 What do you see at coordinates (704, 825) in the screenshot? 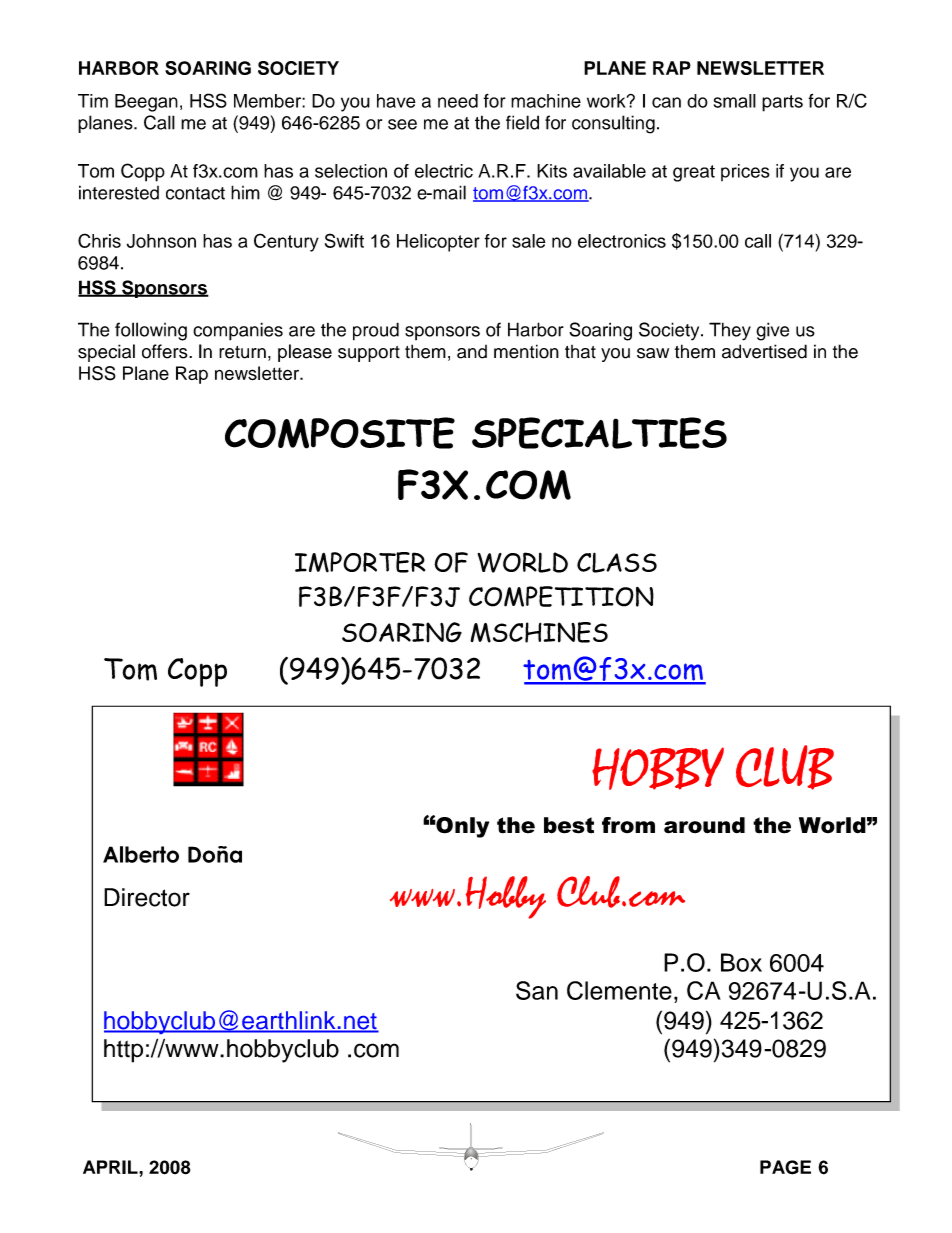
I see `around` at bounding box center [704, 825].
